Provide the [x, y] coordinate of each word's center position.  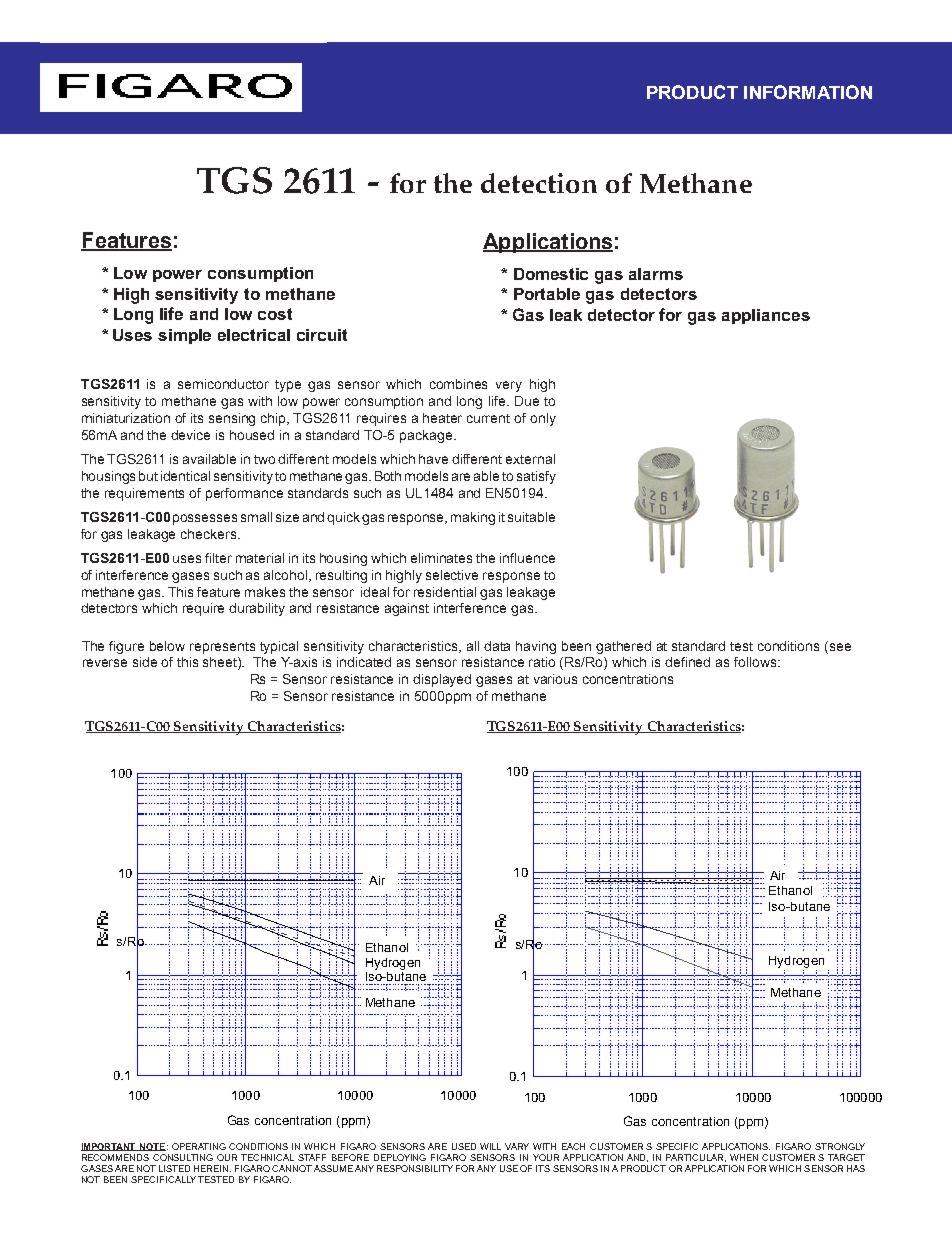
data [497, 646]
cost [275, 314]
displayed [442, 680]
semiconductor [223, 384]
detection [539, 183]
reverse [105, 663]
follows [756, 662]
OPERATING [199, 1146]
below [167, 646]
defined [687, 662]
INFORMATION [808, 92]
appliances [766, 316]
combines [458, 384]
